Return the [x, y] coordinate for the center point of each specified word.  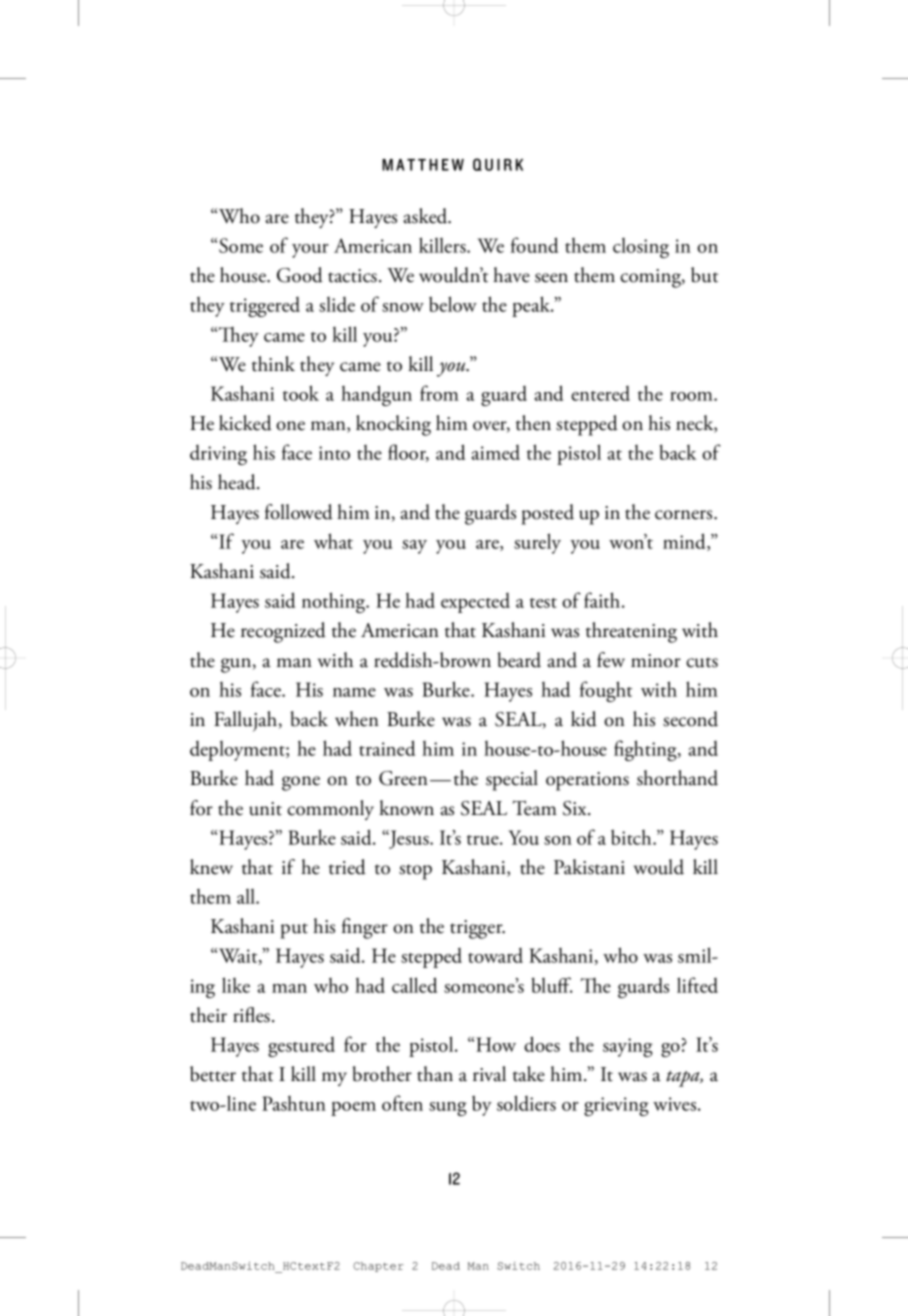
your [310, 251]
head [238, 482]
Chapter [378, 1267]
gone [301, 783]
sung [448, 1109]
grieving [616, 1106]
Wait [239, 956]
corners [685, 515]
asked [426, 216]
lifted [697, 985]
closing [641, 248]
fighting [646, 750]
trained [387, 748]
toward [495, 955]
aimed [495, 452]
